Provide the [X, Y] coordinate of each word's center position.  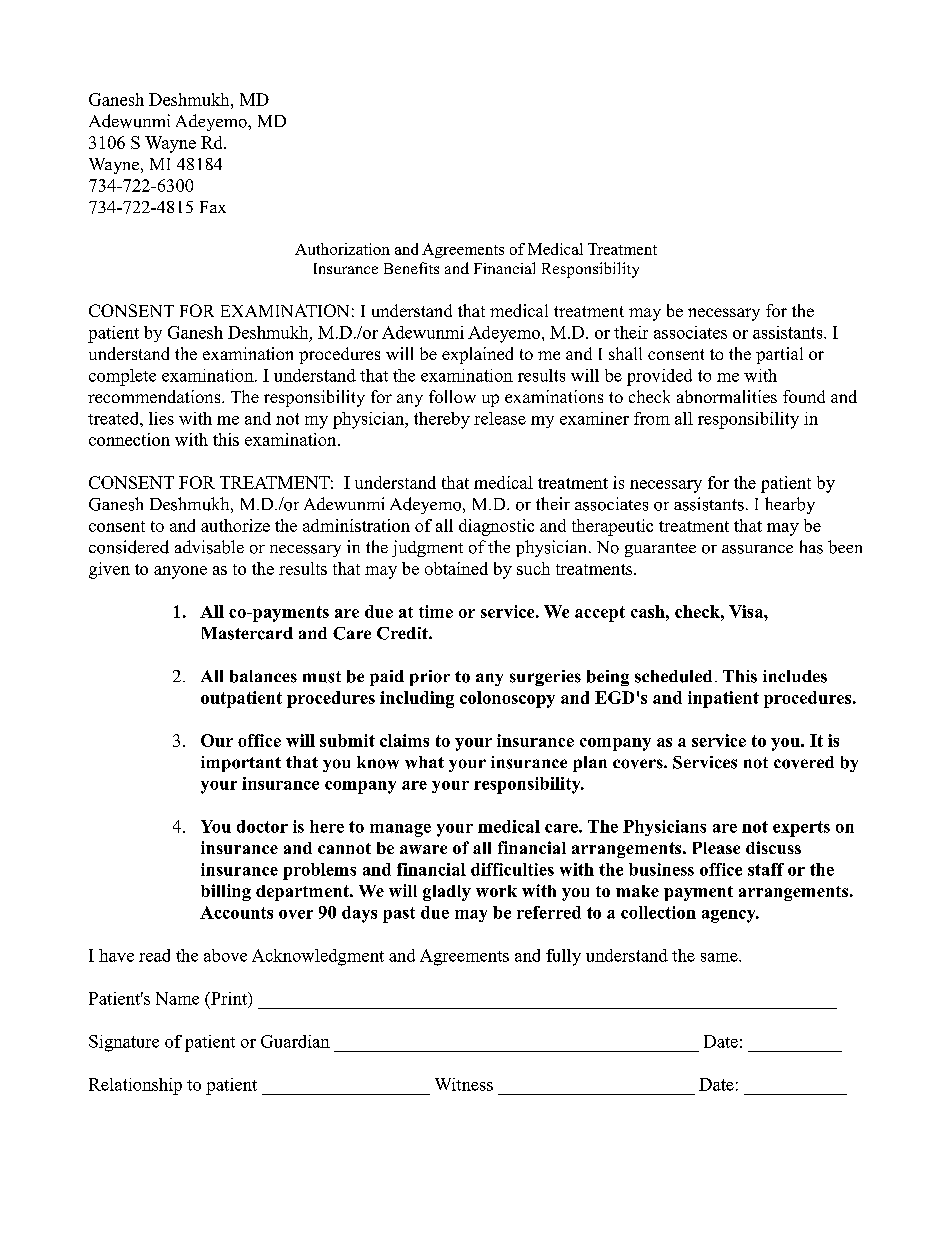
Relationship [135, 1086]
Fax [213, 207]
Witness [464, 1084]
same [720, 957]
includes [795, 676]
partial [779, 355]
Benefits [411, 268]
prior [430, 678]
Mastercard [247, 633]
